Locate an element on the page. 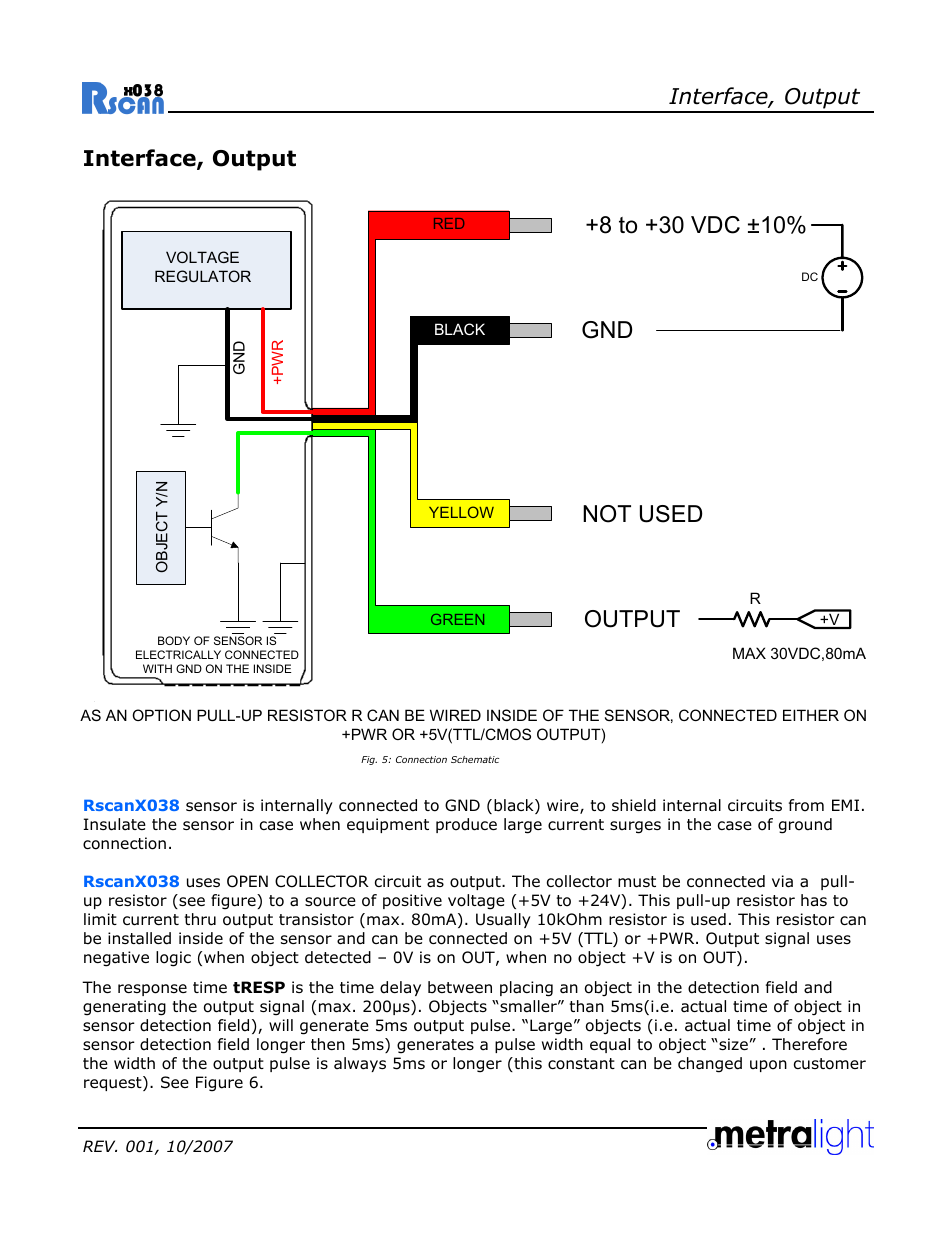 Image resolution: width=952 pixels, height=1233 pixels. OPEN is located at coordinates (247, 881).
